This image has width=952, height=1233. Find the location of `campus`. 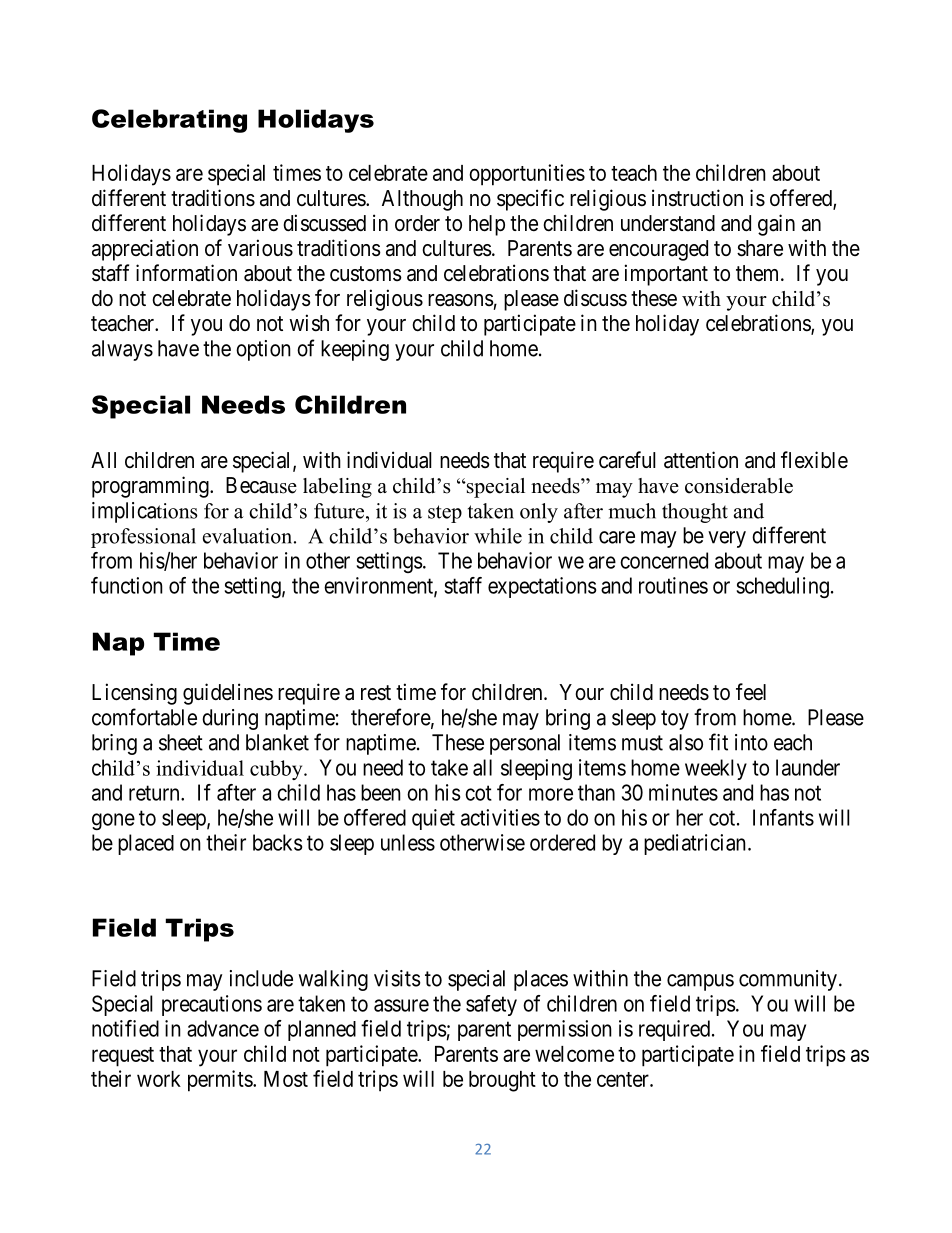

campus is located at coordinates (700, 982).
